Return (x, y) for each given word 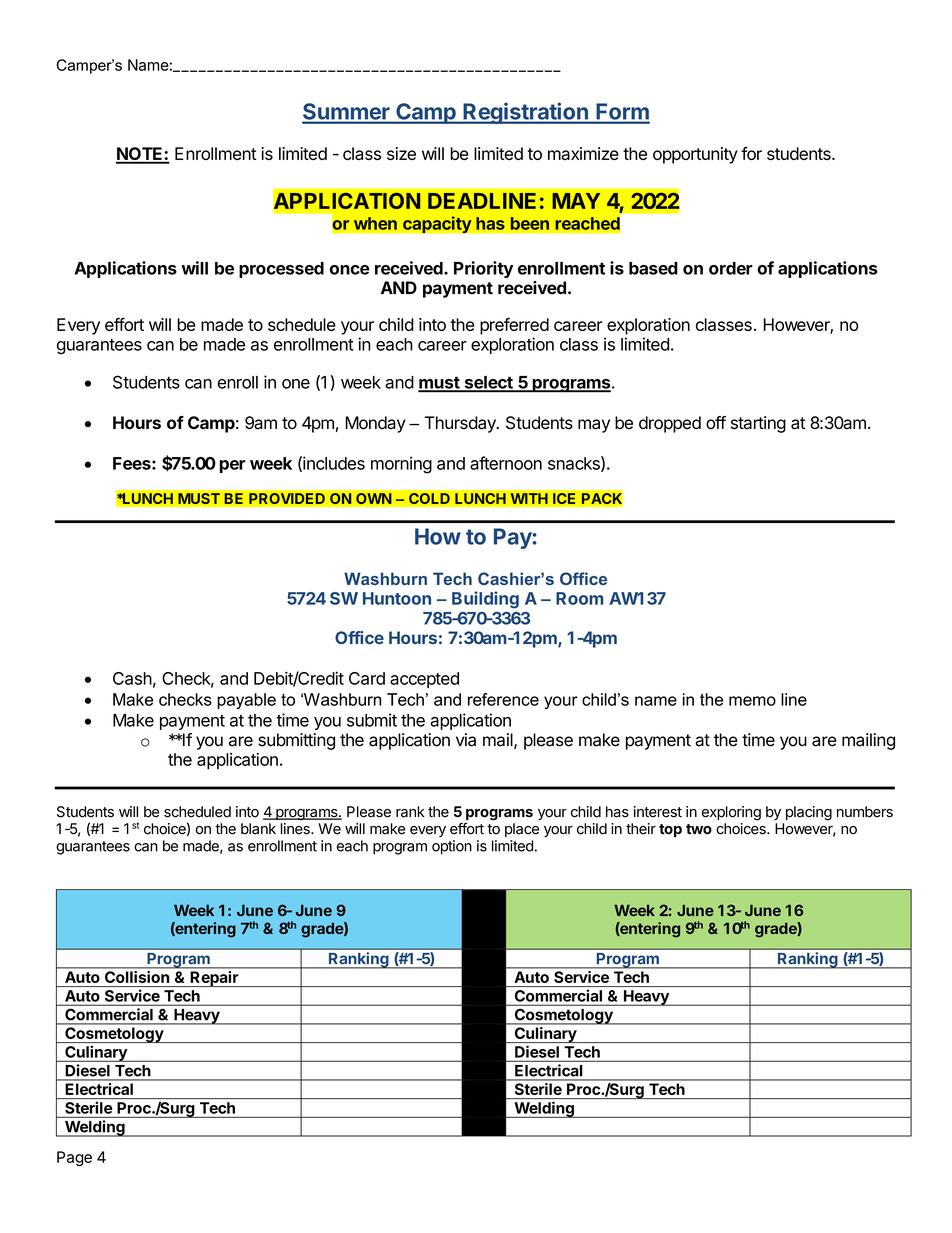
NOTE (140, 155)
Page (74, 1158)
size (401, 153)
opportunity (695, 155)
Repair (214, 979)
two (699, 829)
